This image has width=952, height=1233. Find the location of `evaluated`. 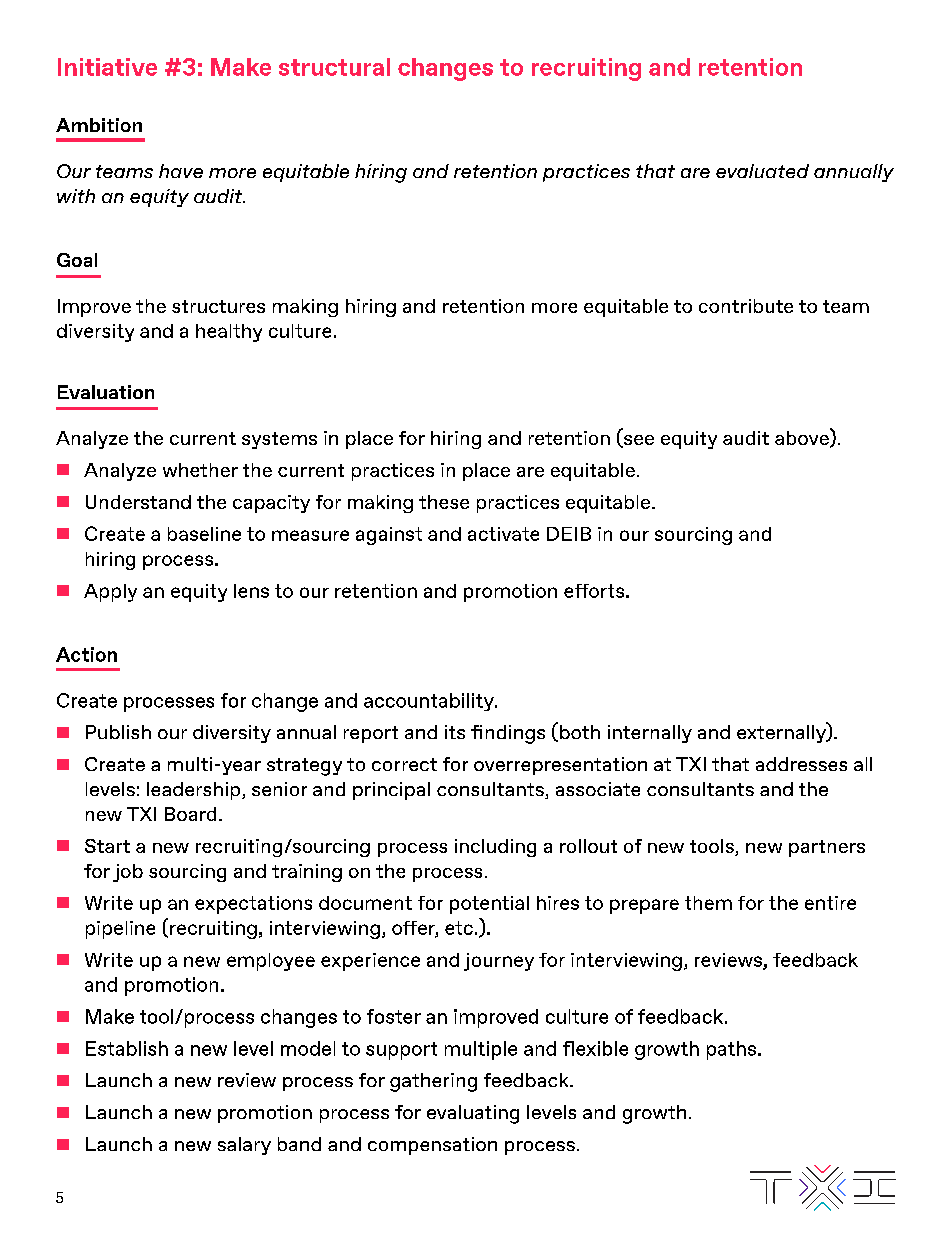

evaluated is located at coordinates (762, 171).
